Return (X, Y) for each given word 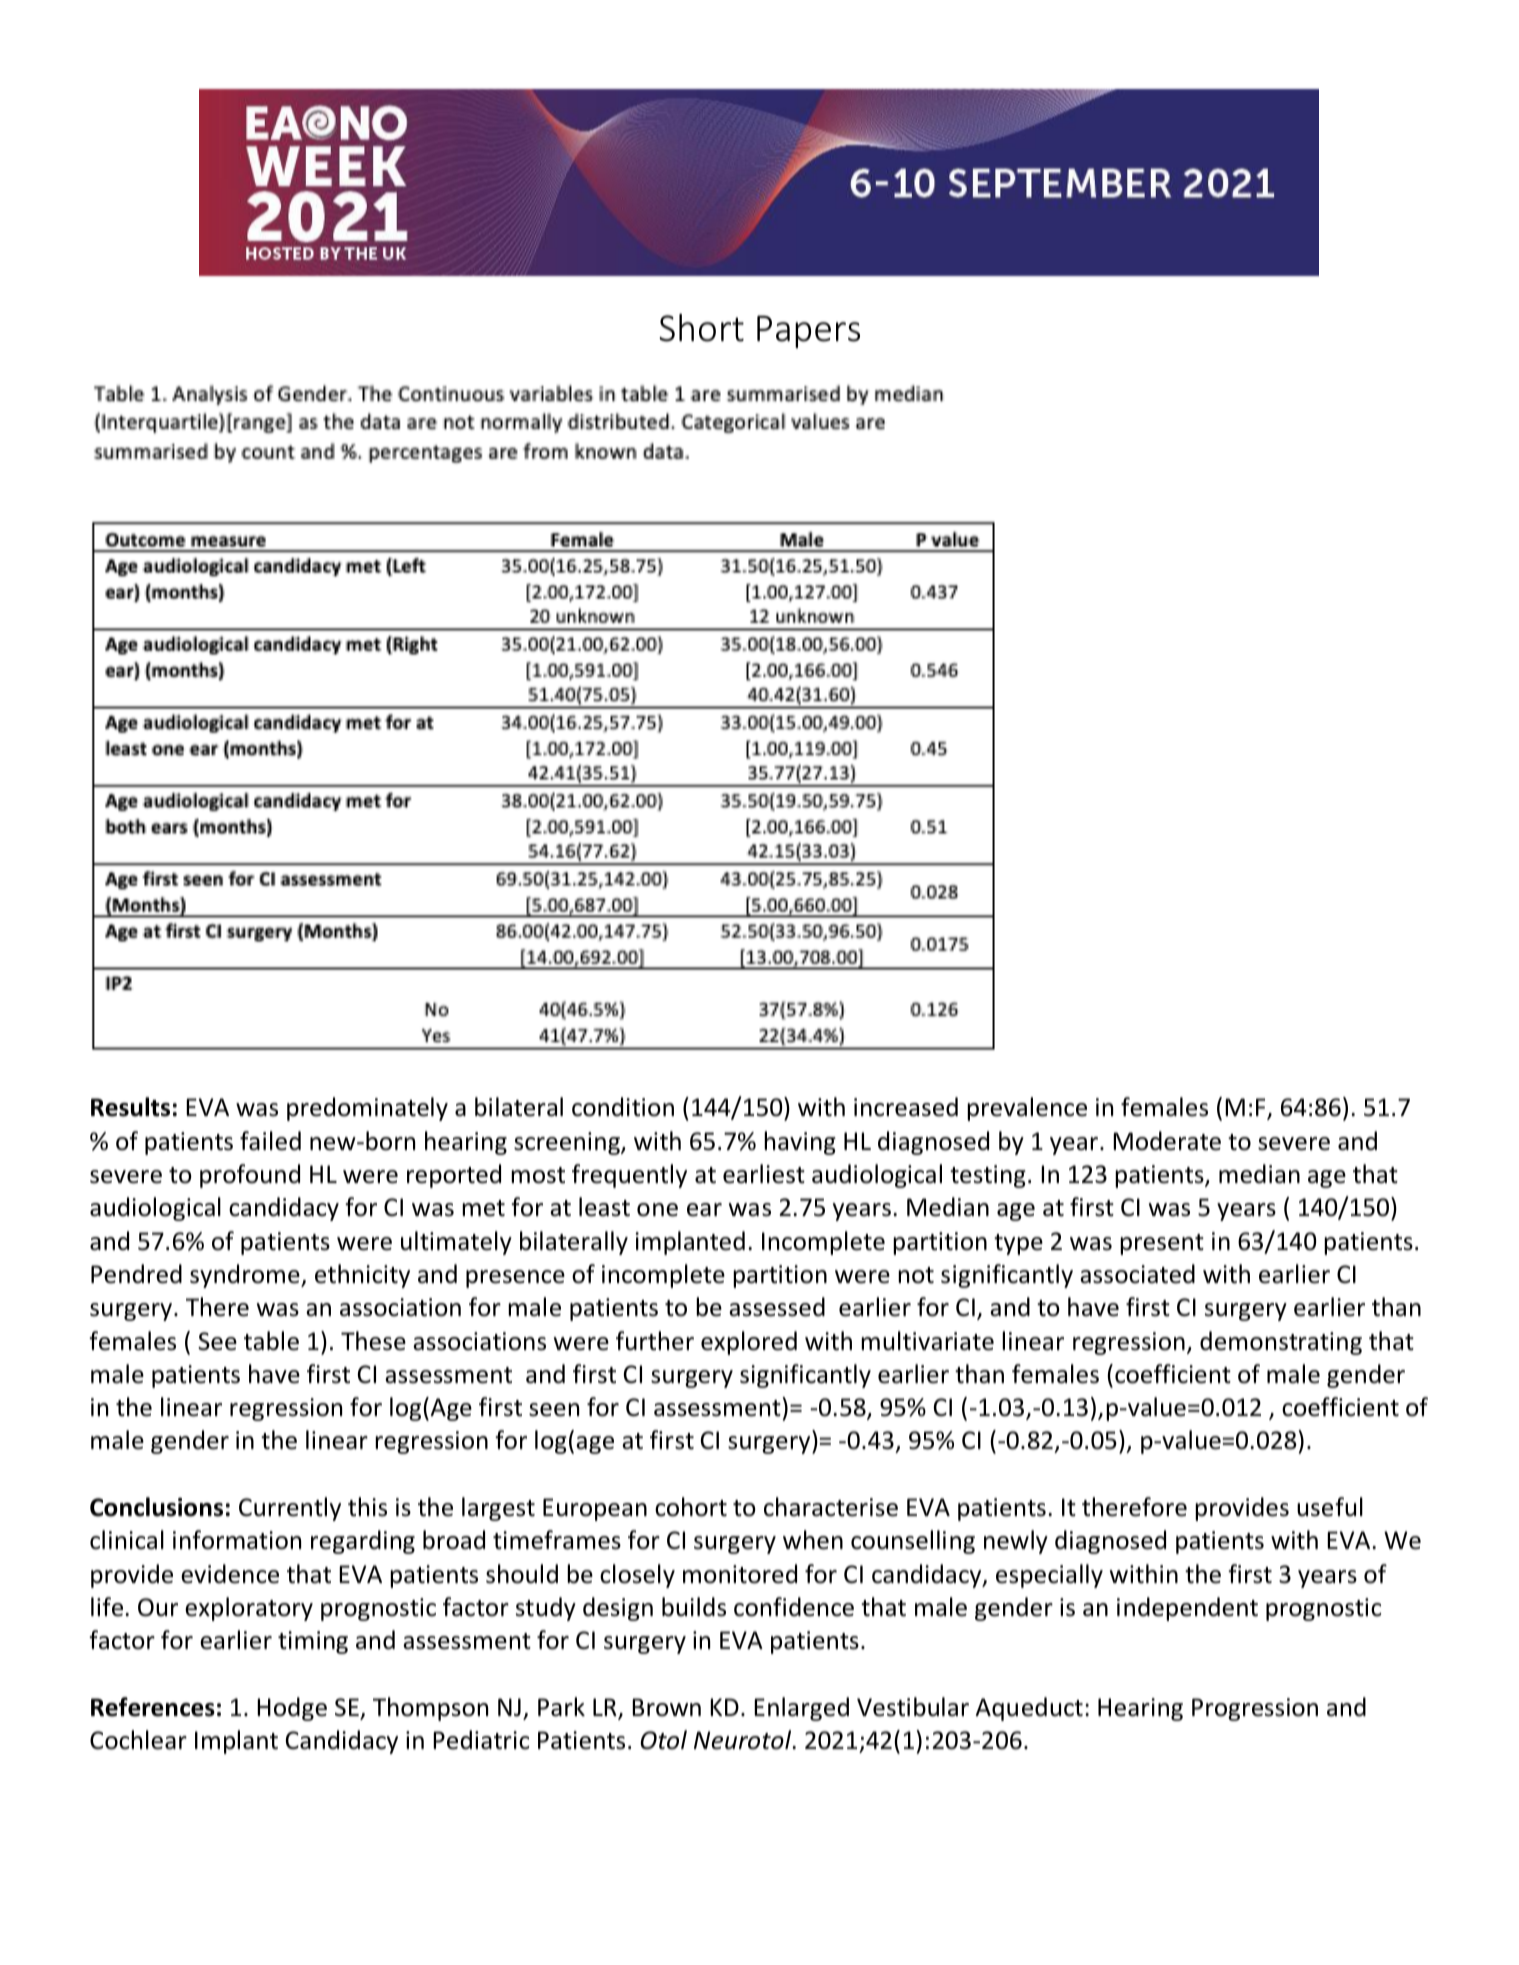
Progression (1255, 1709)
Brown (666, 1707)
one (657, 1210)
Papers (808, 331)
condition (623, 1107)
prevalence (1027, 1109)
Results (130, 1107)
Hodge (292, 1709)
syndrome (246, 1276)
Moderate (1167, 1141)
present (1162, 1244)
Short (701, 328)
